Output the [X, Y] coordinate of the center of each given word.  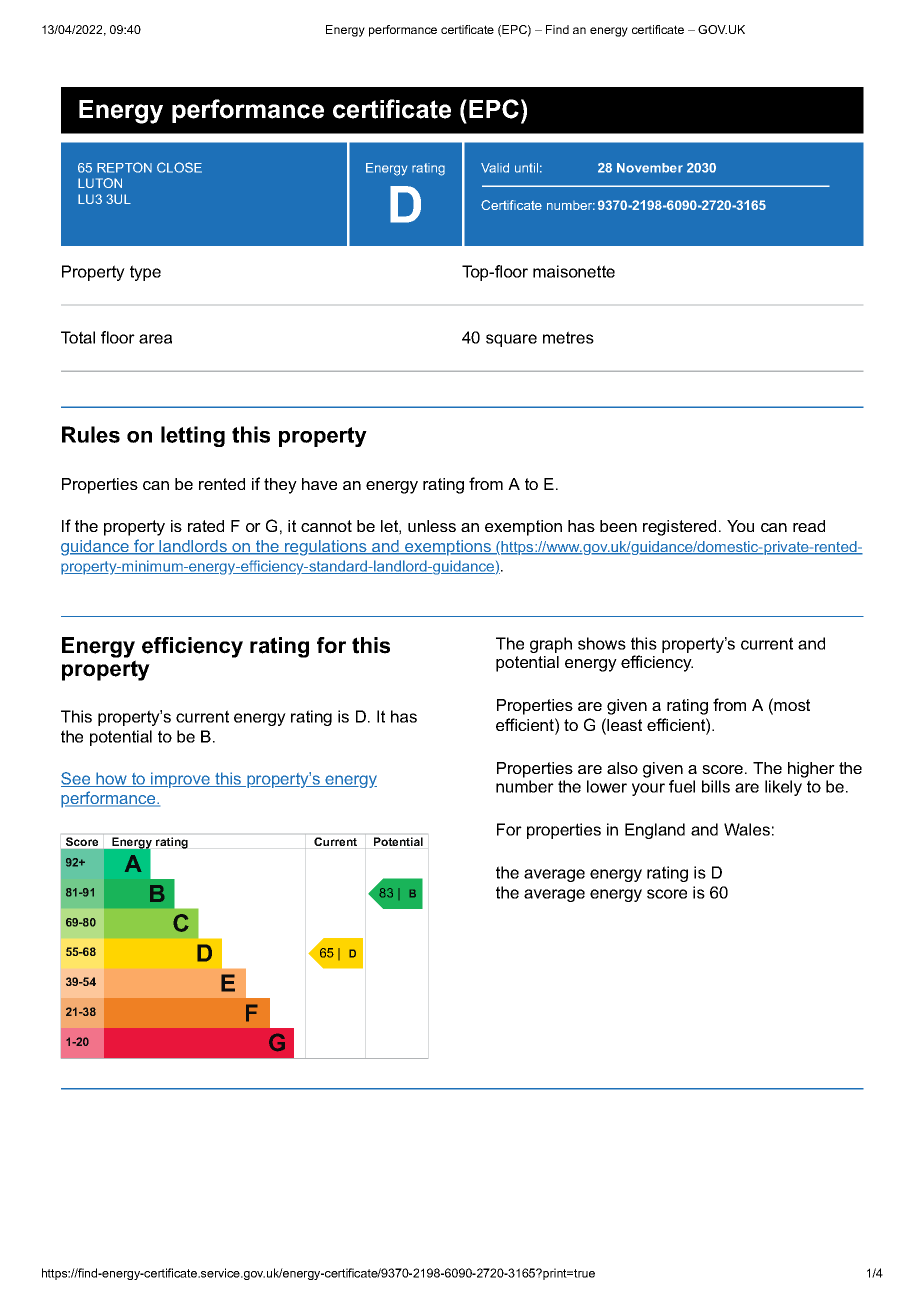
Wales [747, 829]
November [650, 168]
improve [180, 780]
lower [607, 786]
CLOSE [179, 167]
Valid [495, 168]
